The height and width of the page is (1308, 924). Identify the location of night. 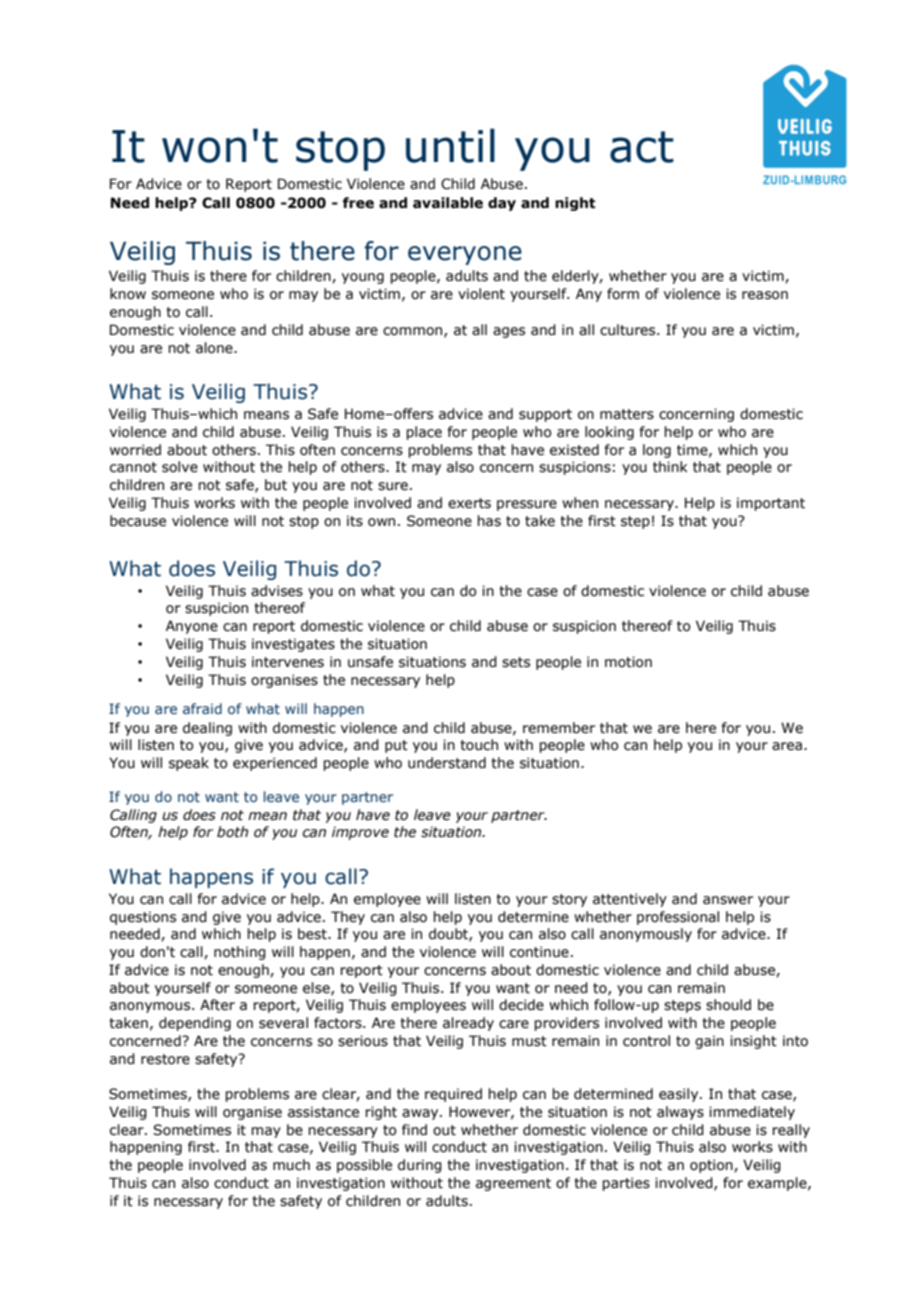
(575, 204).
